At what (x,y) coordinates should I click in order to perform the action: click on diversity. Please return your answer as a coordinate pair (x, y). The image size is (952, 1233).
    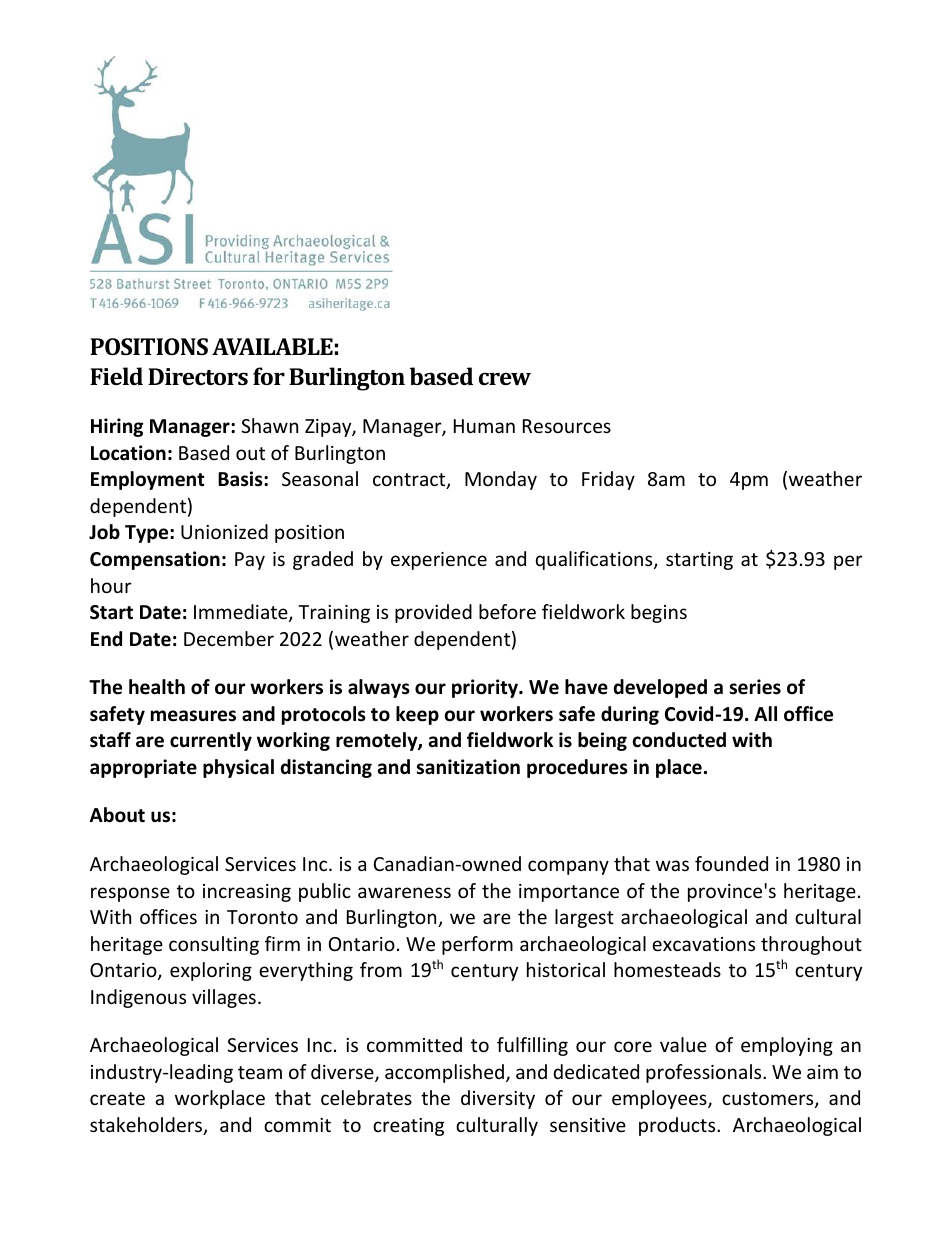
    Looking at the image, I should click on (498, 1099).
